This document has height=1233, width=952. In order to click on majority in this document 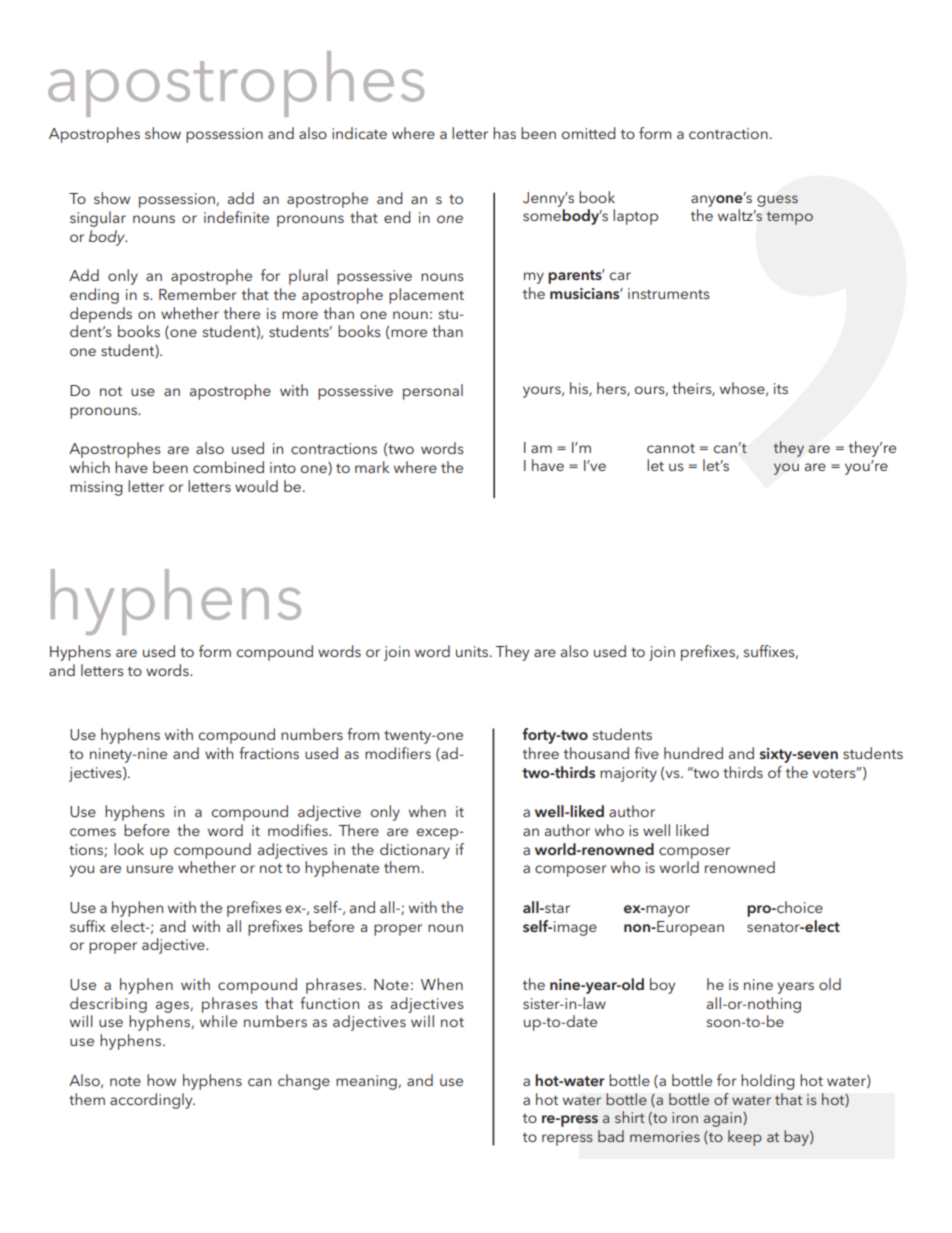, I will do `click(628, 774)`.
